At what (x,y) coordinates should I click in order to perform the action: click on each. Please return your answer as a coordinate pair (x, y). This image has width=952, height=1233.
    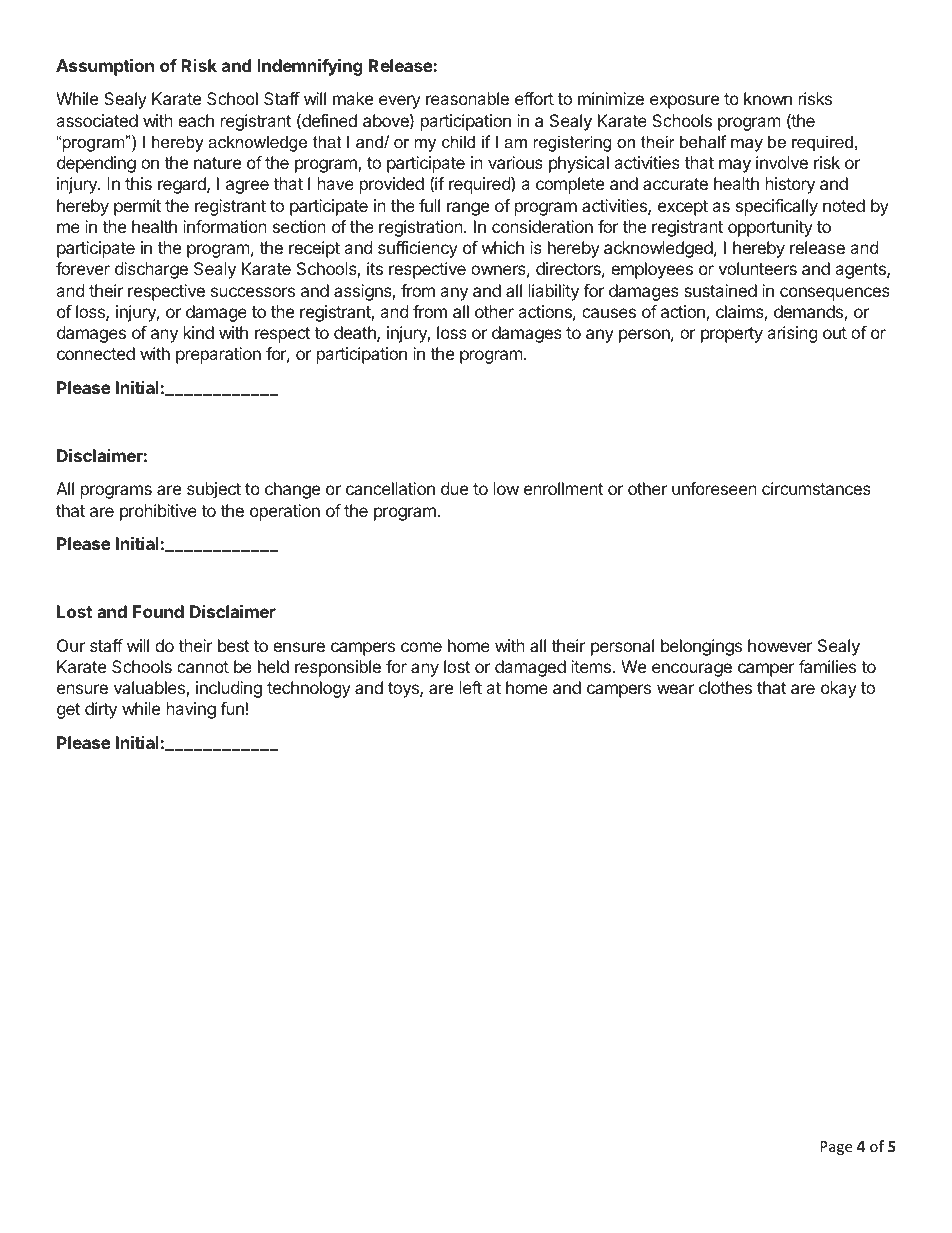
    Looking at the image, I should click on (196, 120).
